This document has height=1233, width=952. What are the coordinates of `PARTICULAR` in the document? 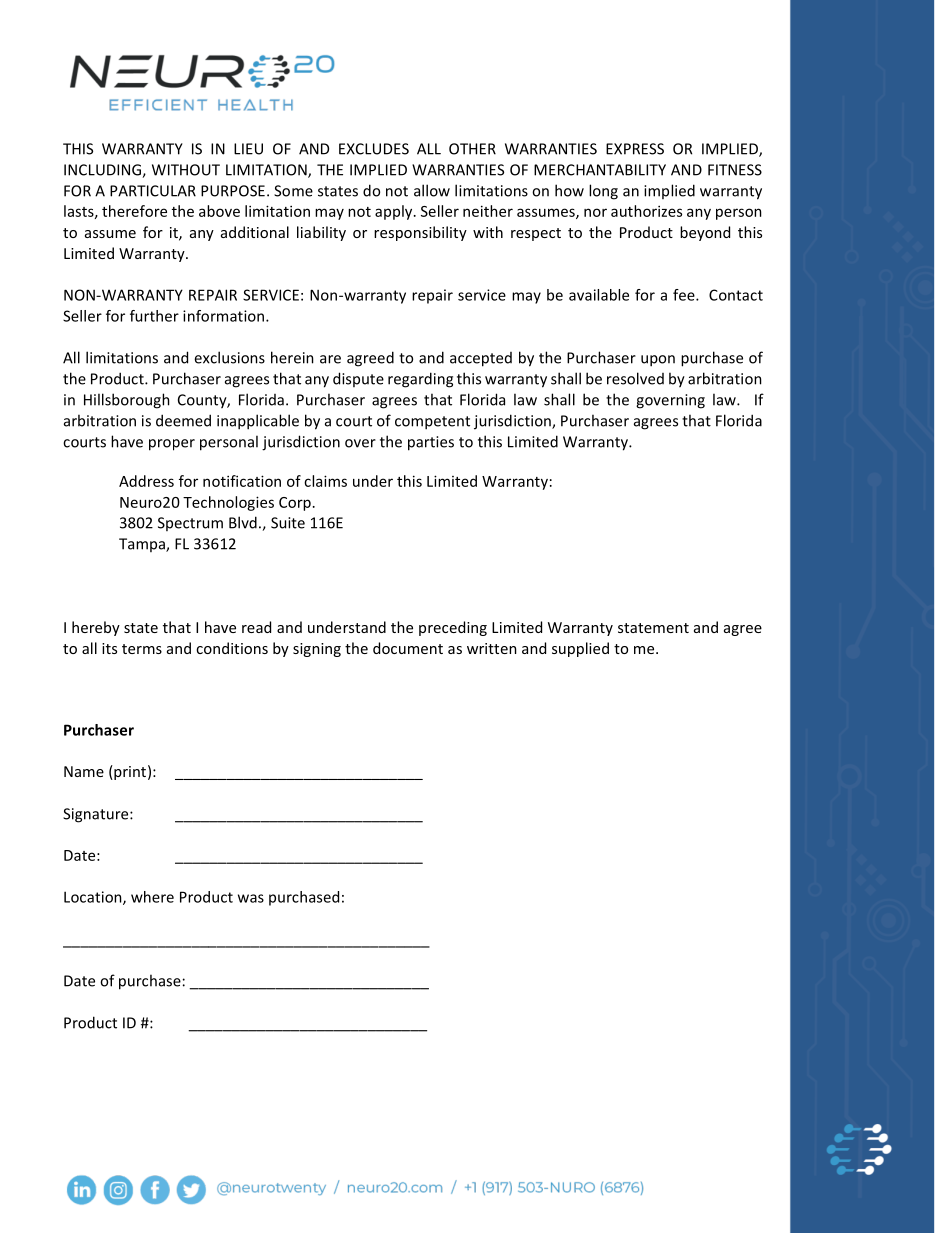 It's located at (153, 191).
